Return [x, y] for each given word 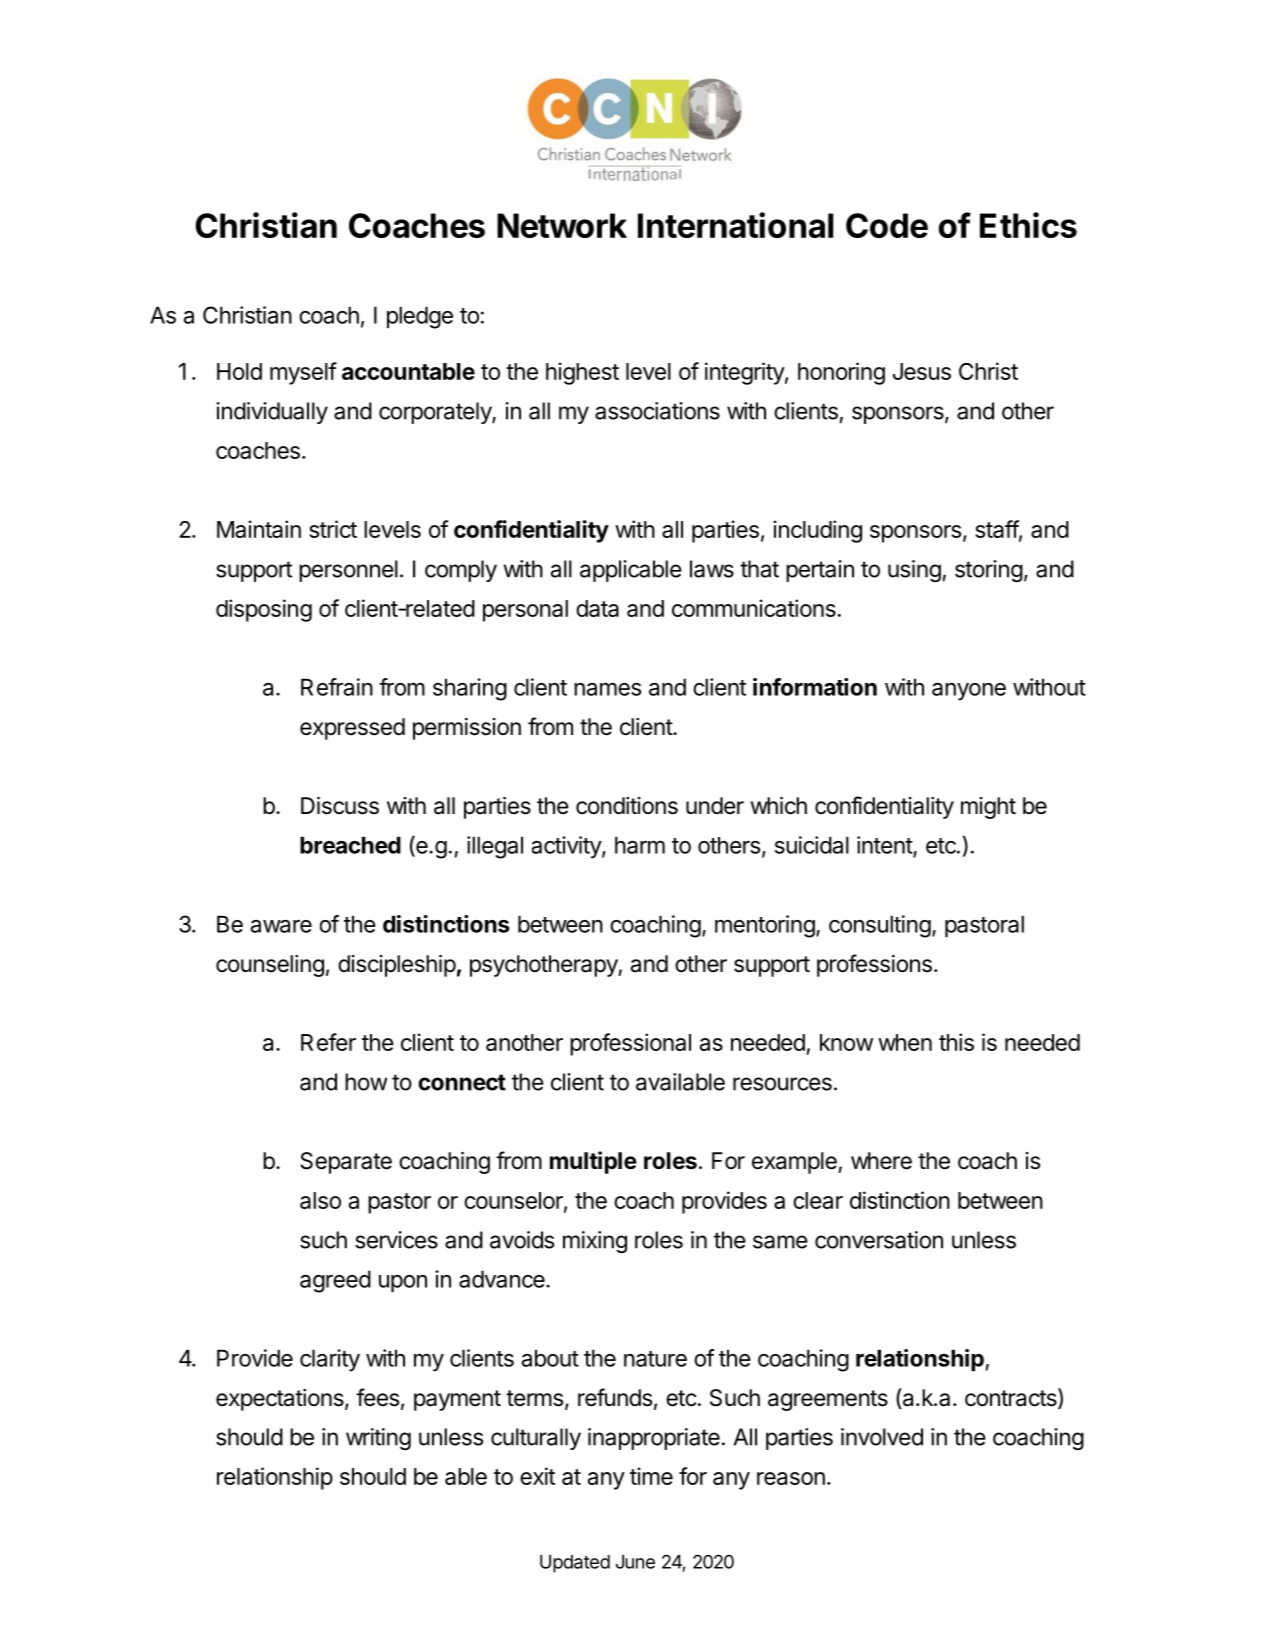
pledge [420, 317]
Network [562, 225]
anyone [969, 692]
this [956, 1042]
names [607, 689]
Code [887, 225]
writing [378, 1439]
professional [630, 1044]
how [366, 1082]
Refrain [337, 687]
